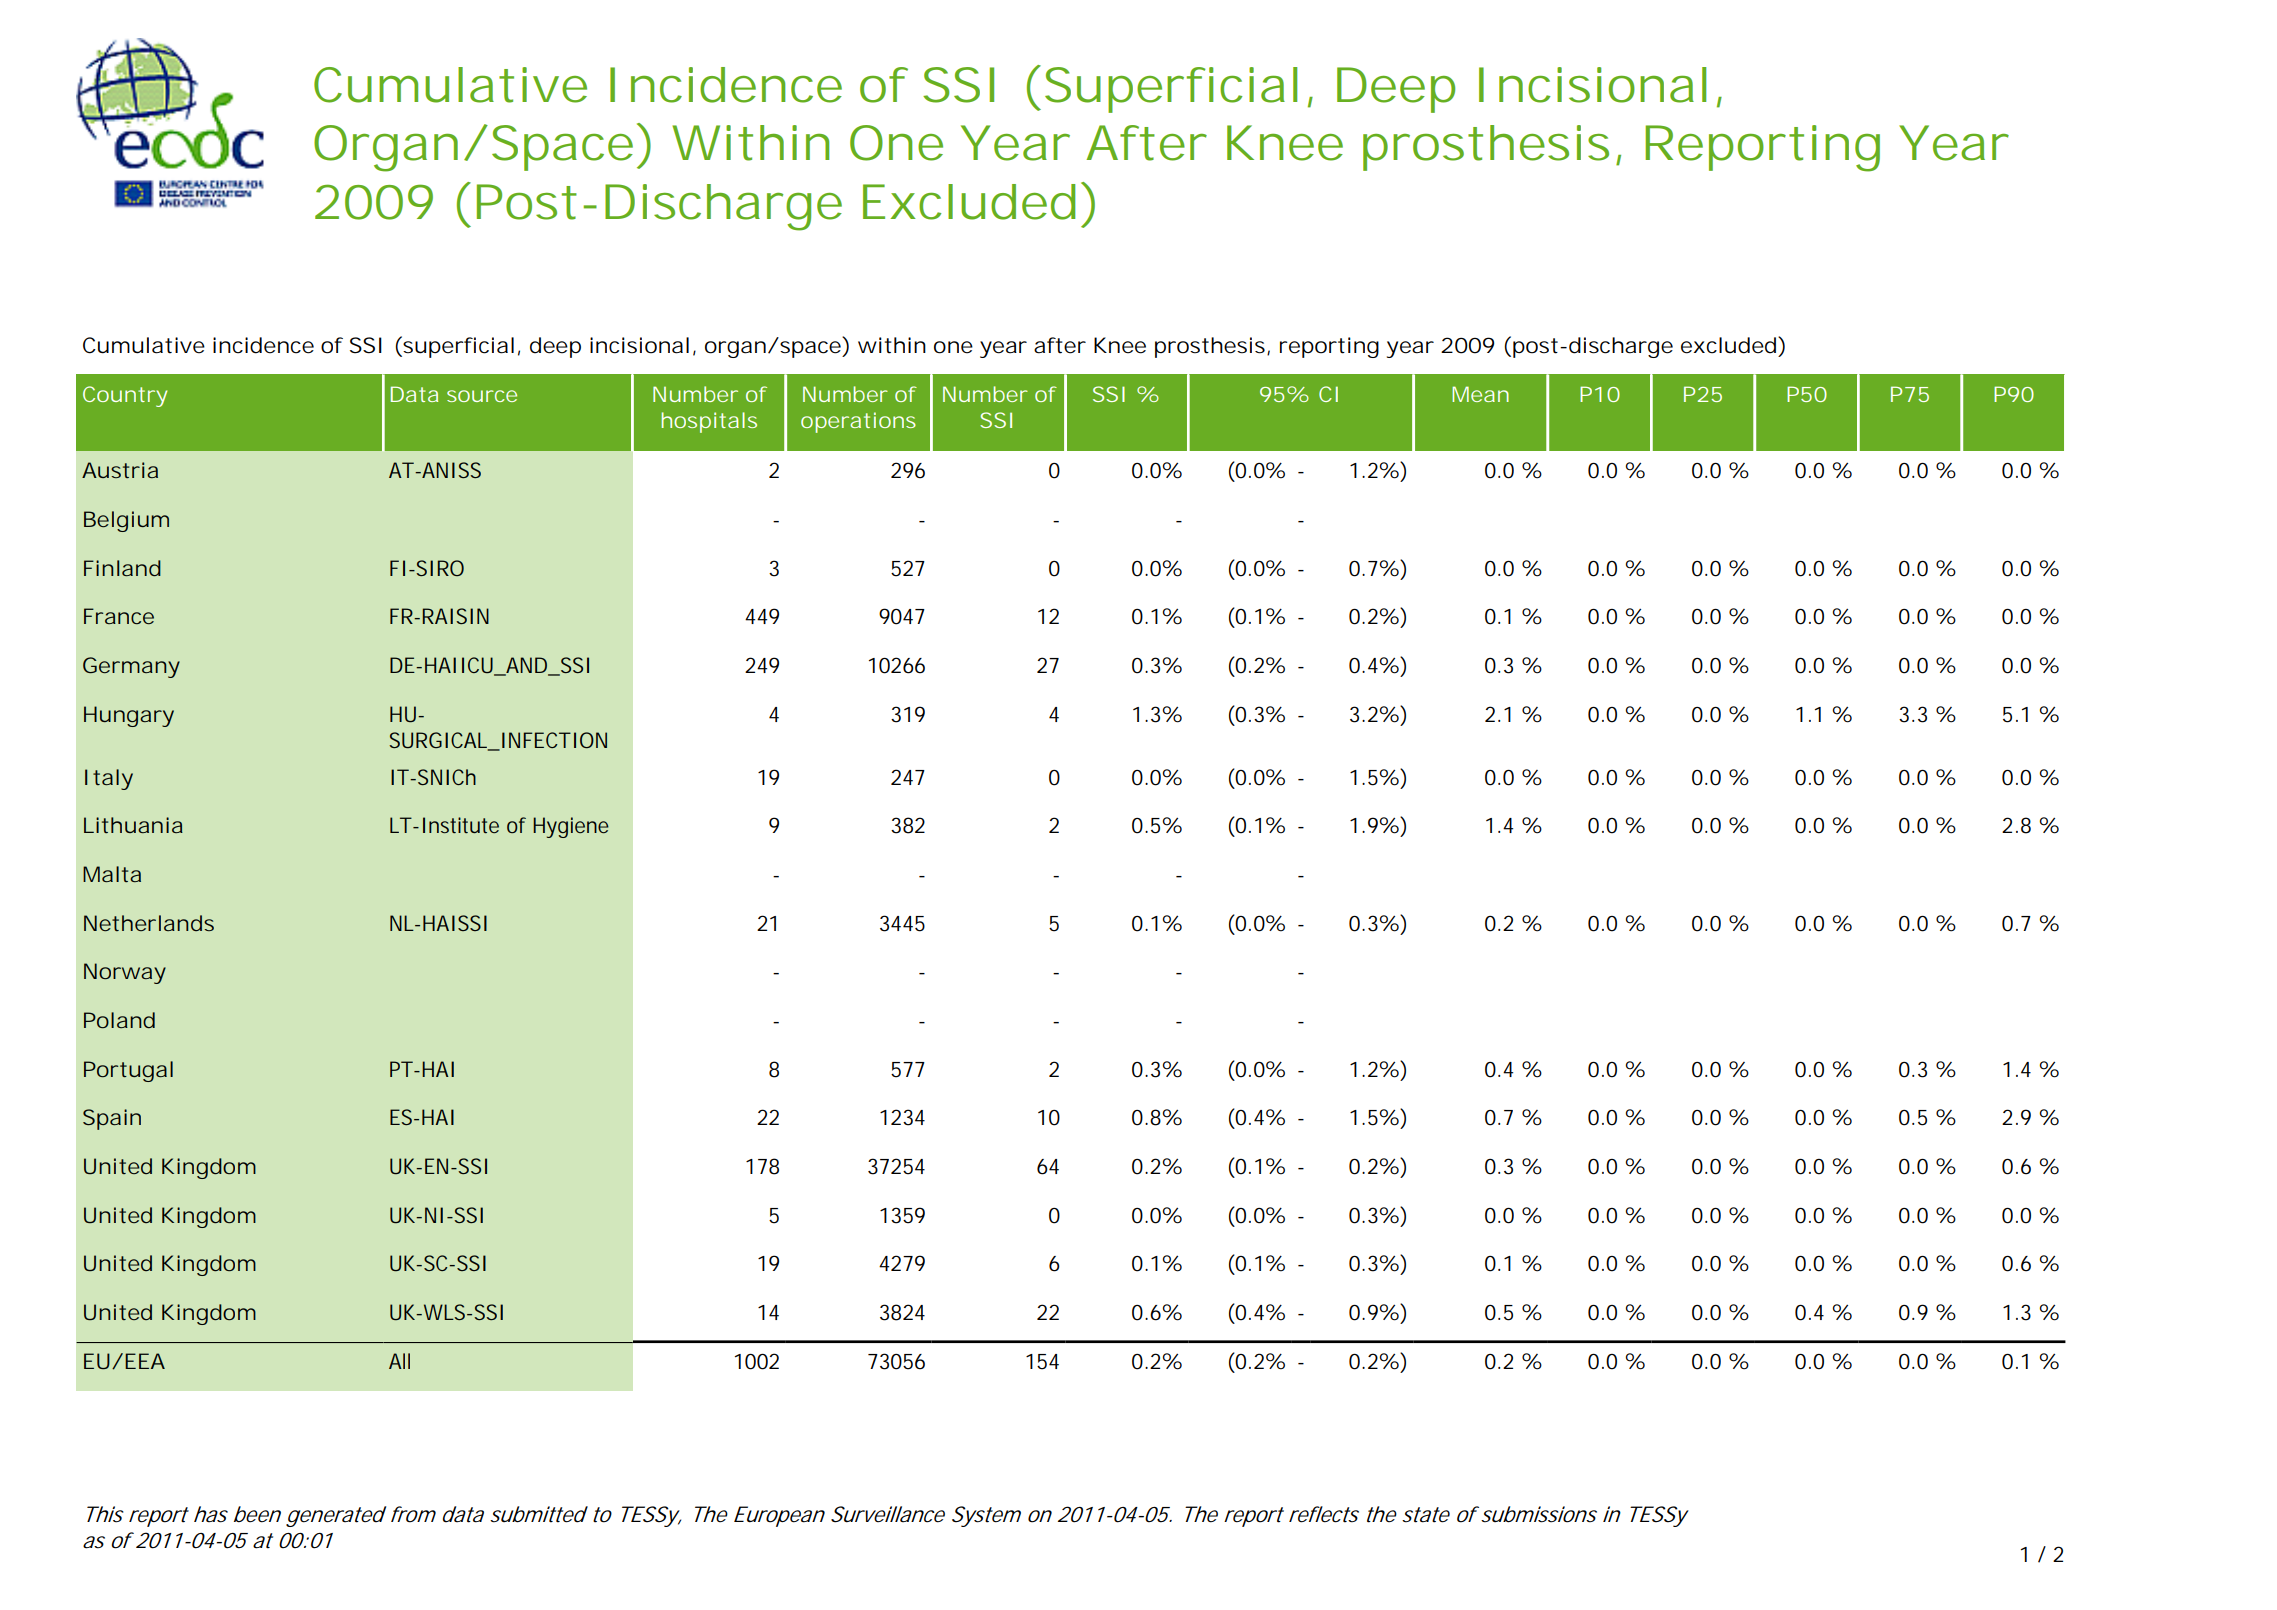  What do you see at coordinates (112, 874) in the screenshot?
I see `Malta` at bounding box center [112, 874].
